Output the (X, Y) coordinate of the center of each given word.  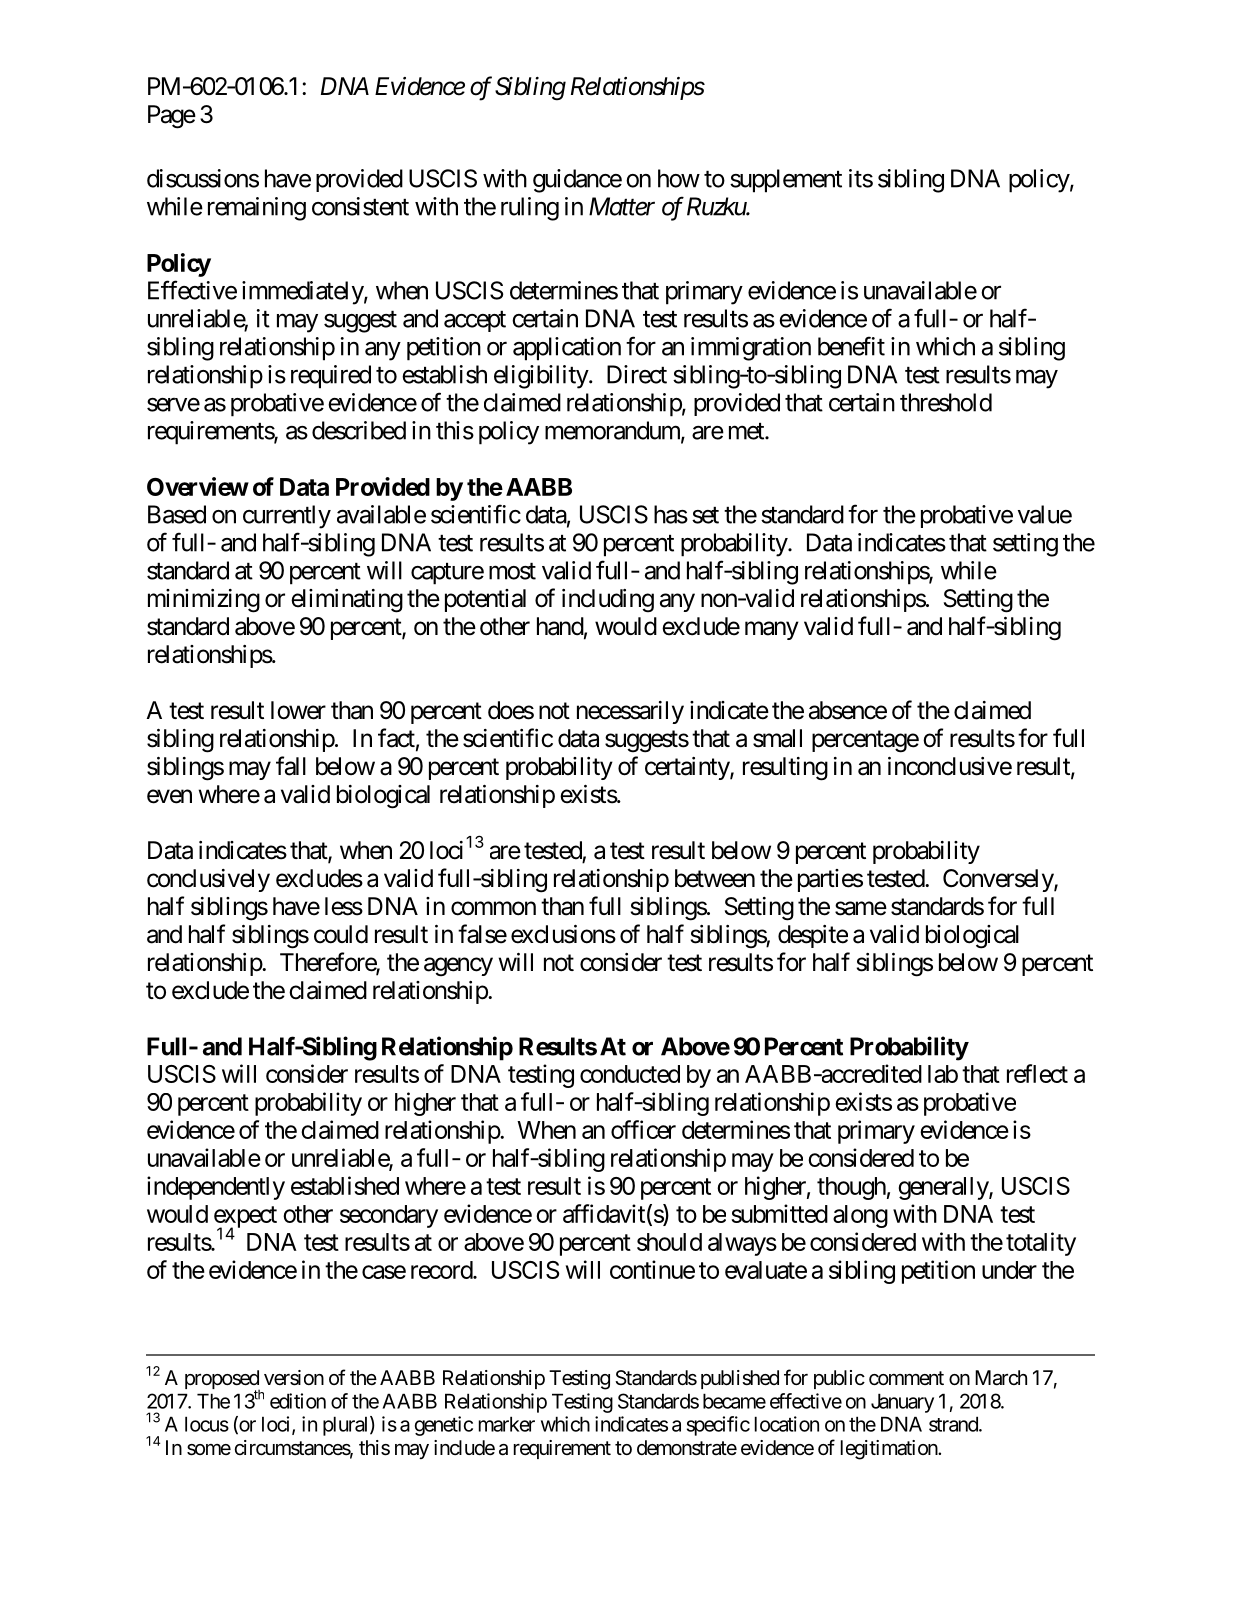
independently (216, 1188)
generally (944, 1188)
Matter (622, 206)
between (715, 878)
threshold (946, 402)
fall (291, 766)
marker (507, 1424)
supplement (786, 181)
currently (287, 517)
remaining (257, 209)
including (608, 601)
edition (298, 1401)
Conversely (999, 880)
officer (643, 1129)
